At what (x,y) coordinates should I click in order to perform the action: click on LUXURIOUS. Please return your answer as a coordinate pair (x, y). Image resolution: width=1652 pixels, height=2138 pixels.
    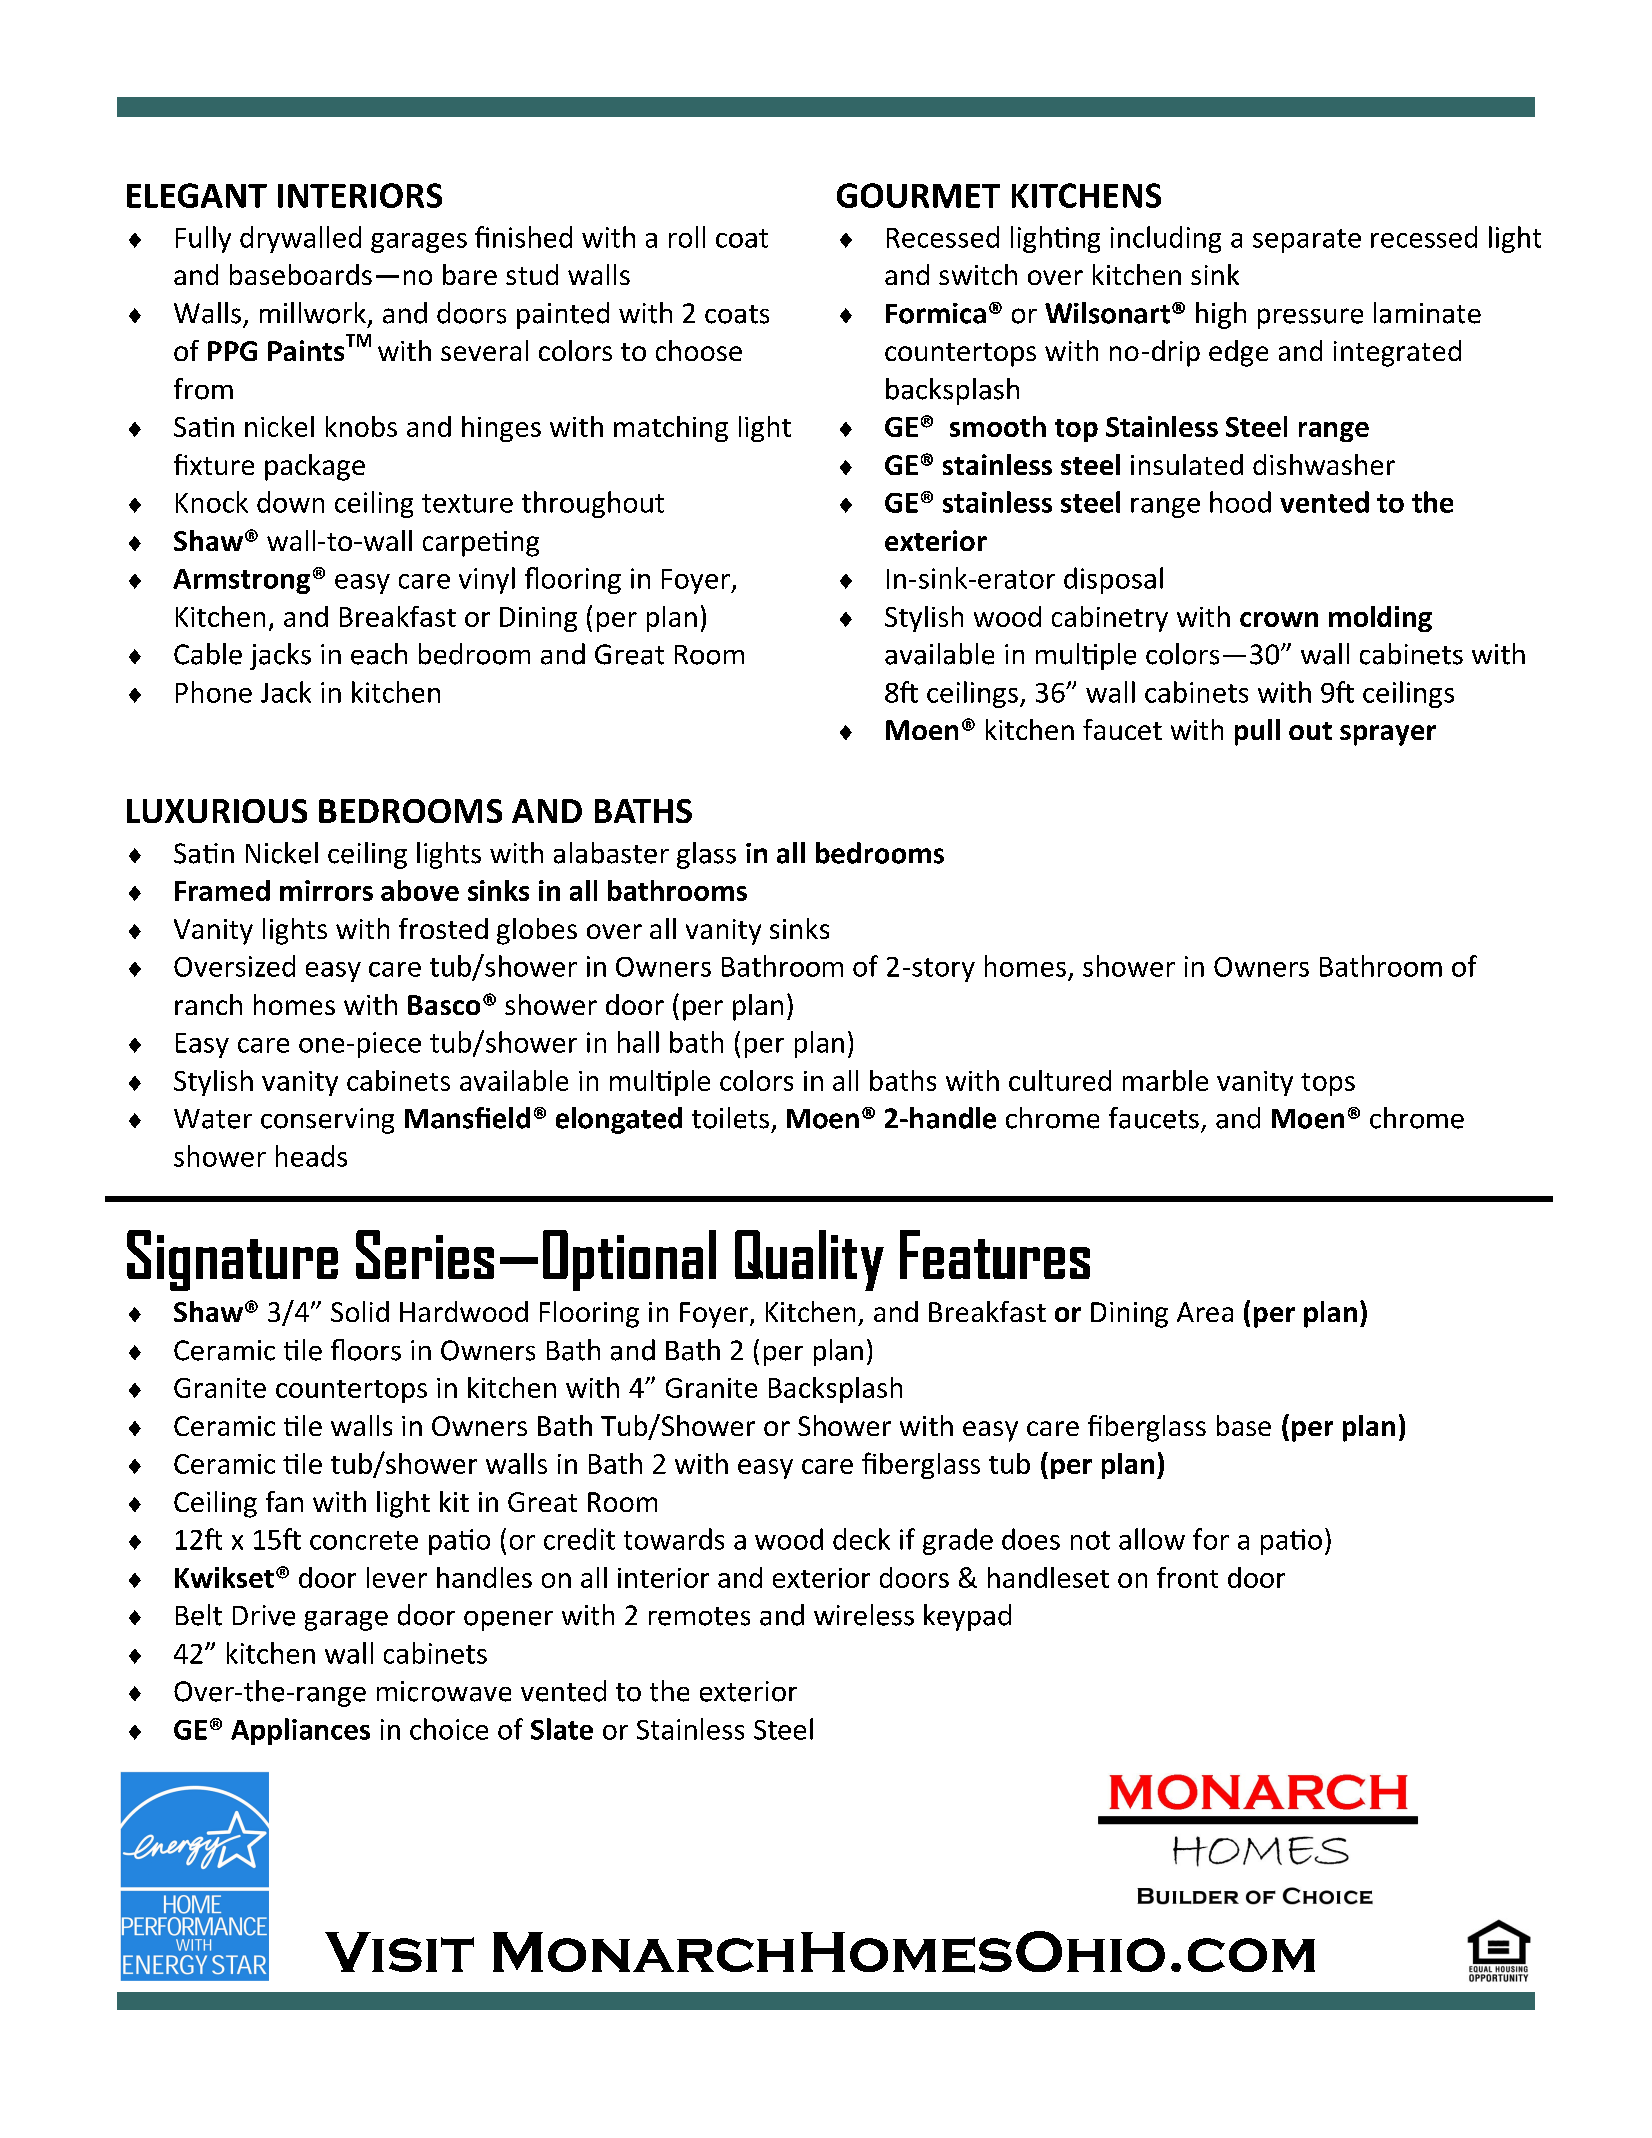
    Looking at the image, I should click on (217, 811).
